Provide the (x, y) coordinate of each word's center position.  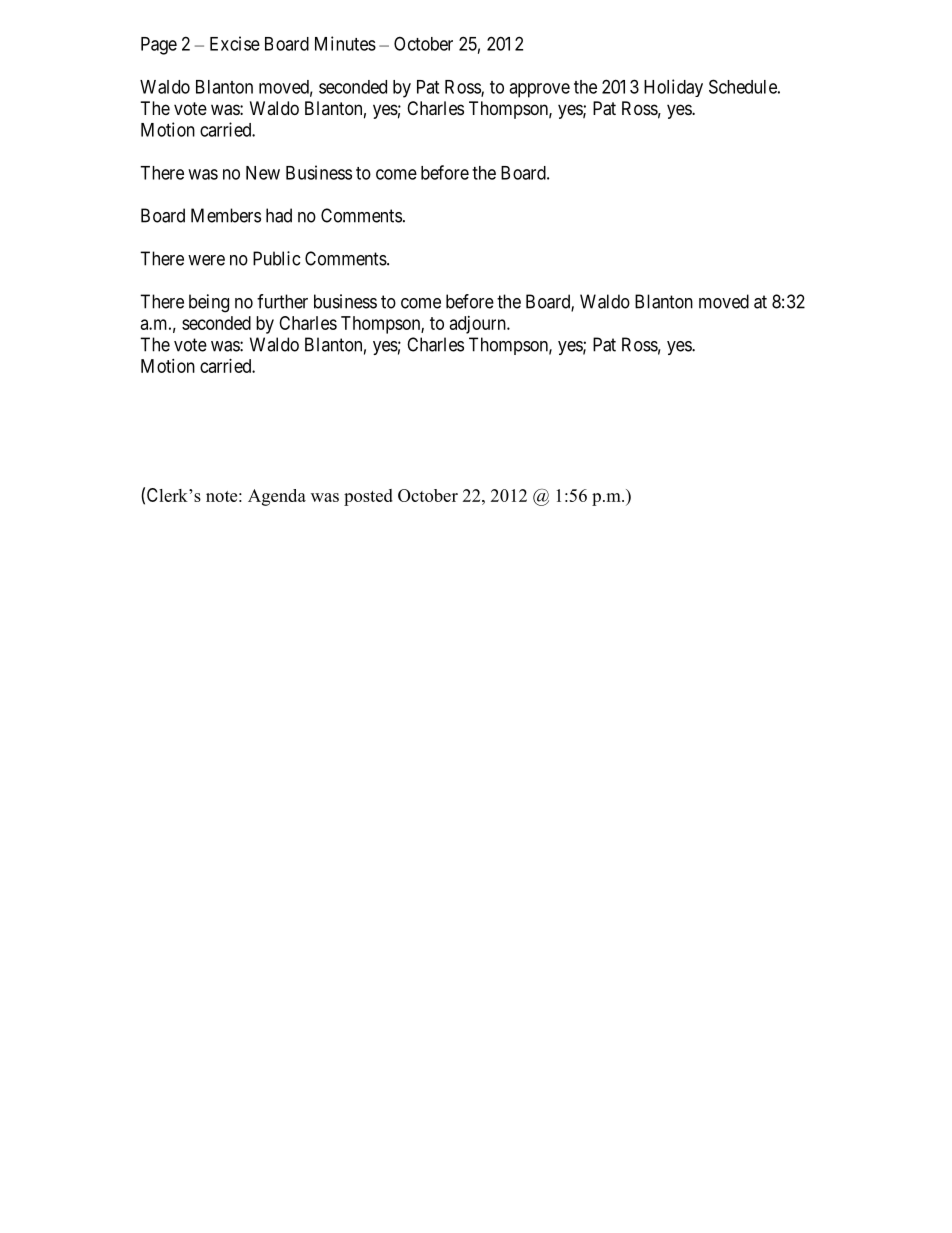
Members (226, 215)
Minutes (345, 43)
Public (276, 258)
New (263, 173)
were (206, 260)
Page (159, 46)
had (279, 215)
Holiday (673, 88)
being (209, 303)
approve (539, 90)
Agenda (277, 497)
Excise (235, 43)
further (282, 301)
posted (368, 497)
